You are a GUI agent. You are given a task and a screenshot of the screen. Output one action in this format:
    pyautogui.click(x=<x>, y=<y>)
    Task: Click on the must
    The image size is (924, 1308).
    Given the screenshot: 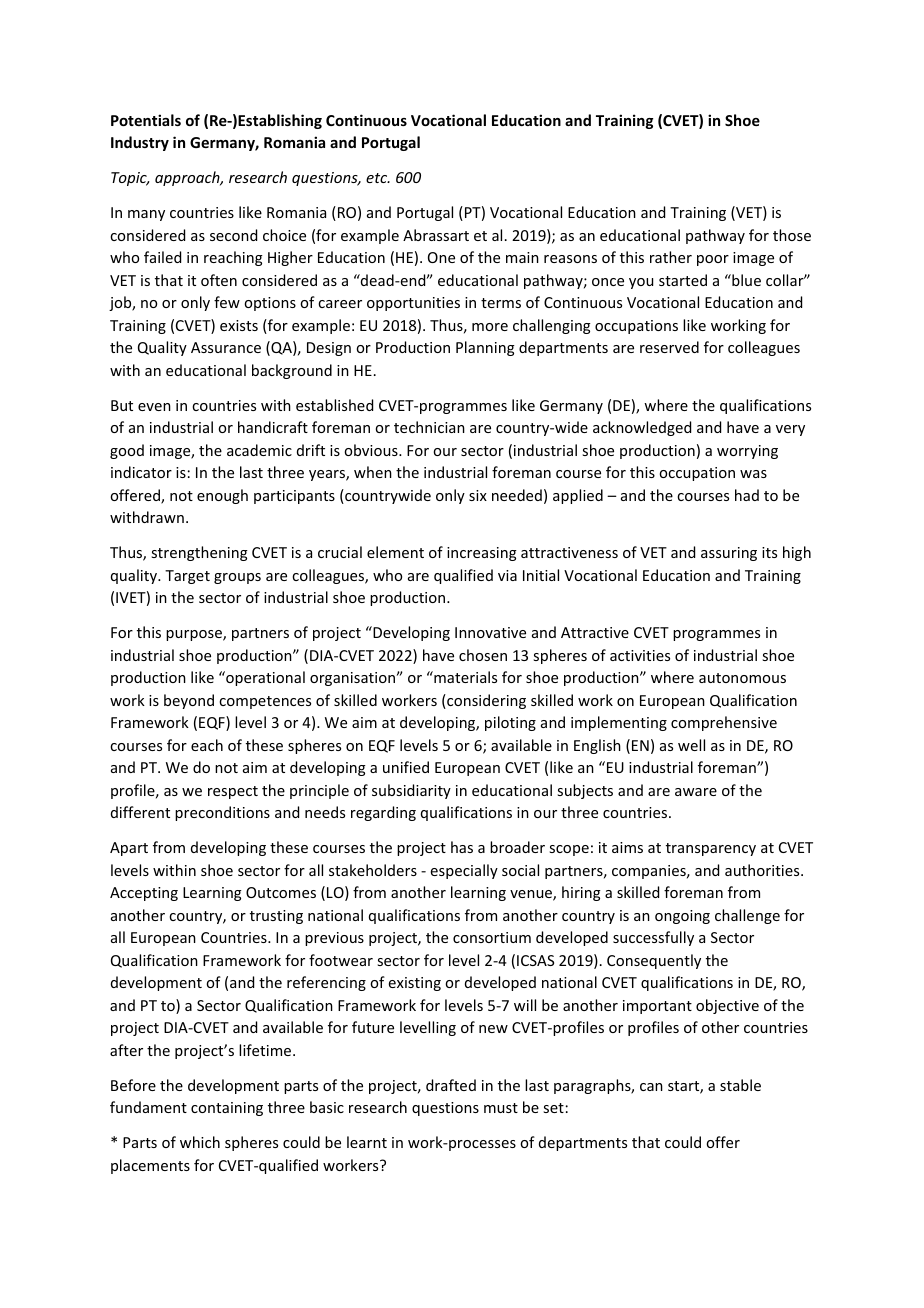 What is the action you would take?
    pyautogui.click(x=501, y=1108)
